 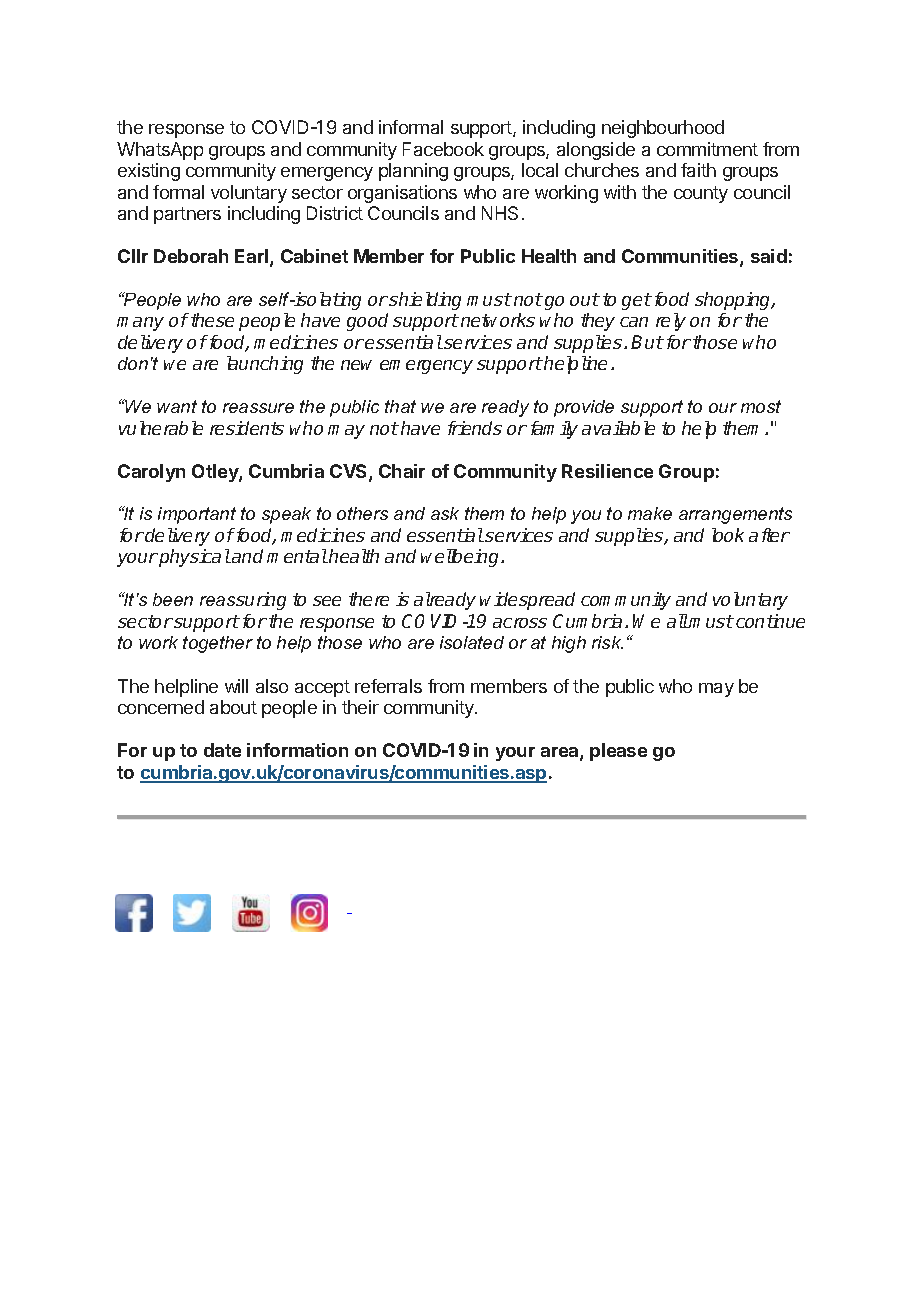 What do you see at coordinates (618, 752) in the page?
I see `please` at bounding box center [618, 752].
